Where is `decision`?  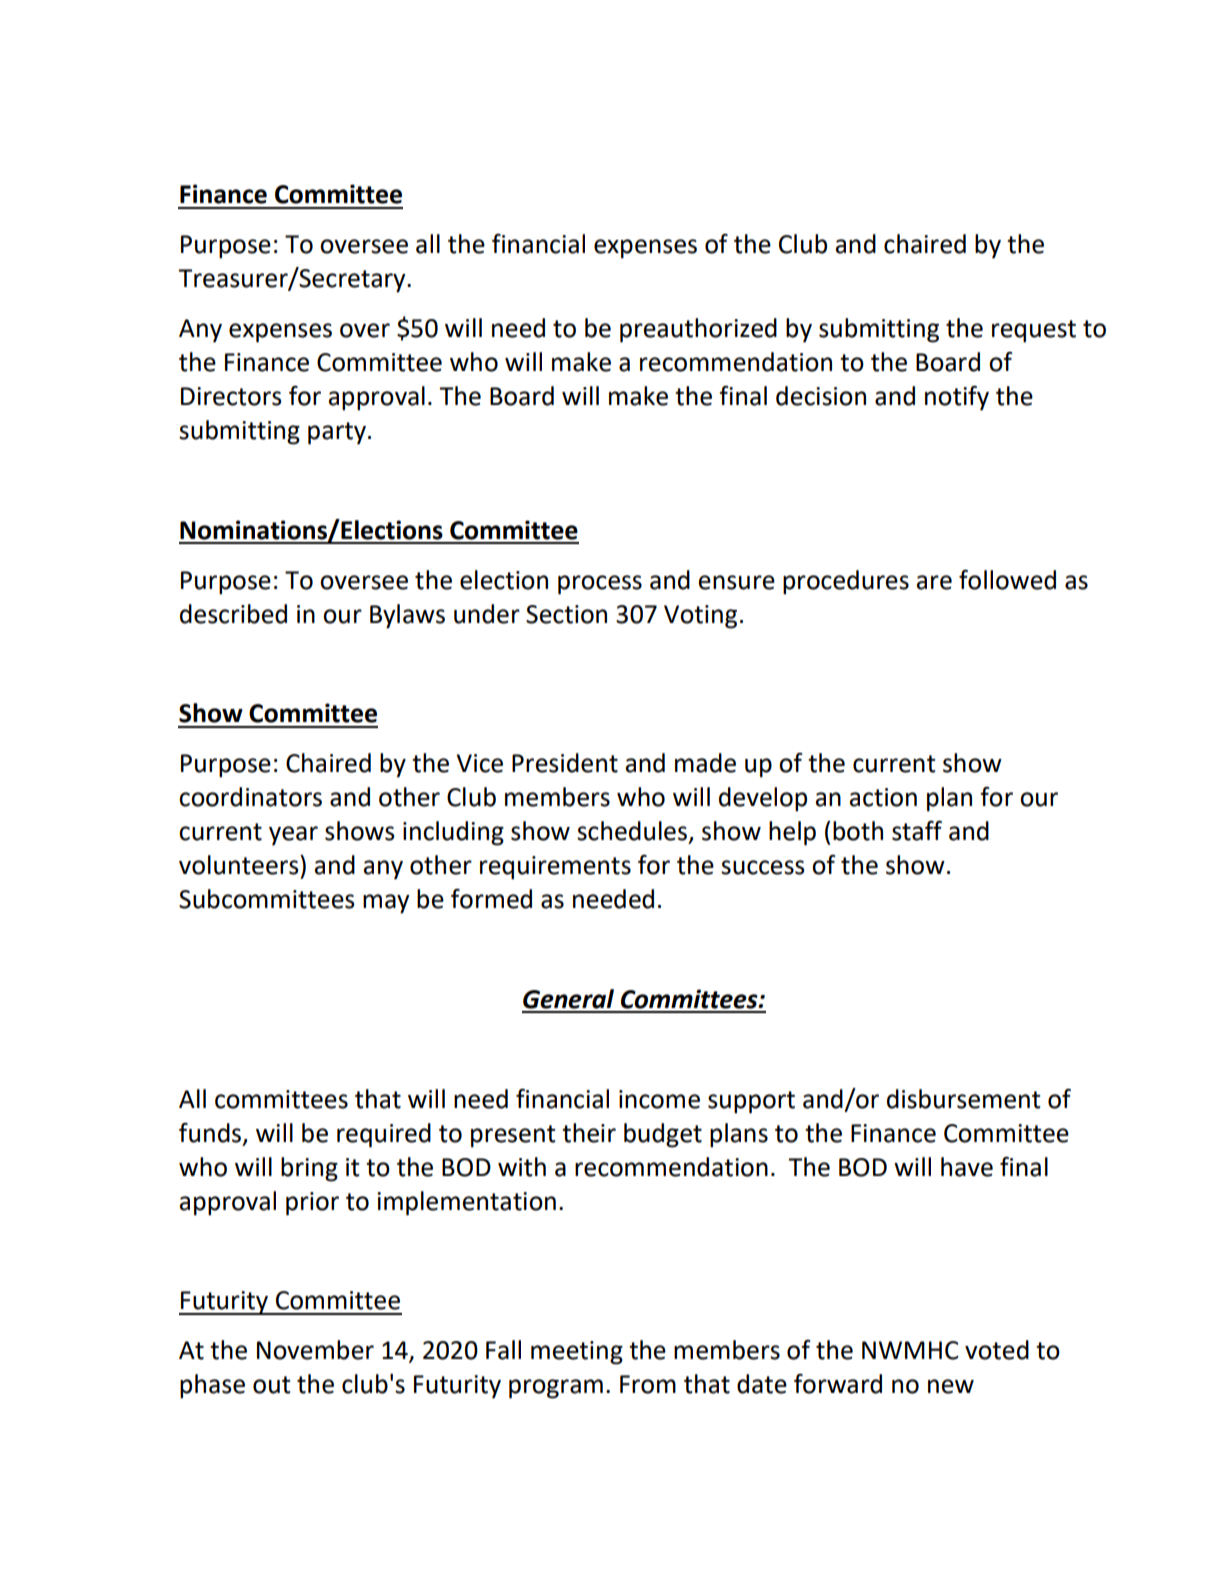
decision is located at coordinates (821, 396).
